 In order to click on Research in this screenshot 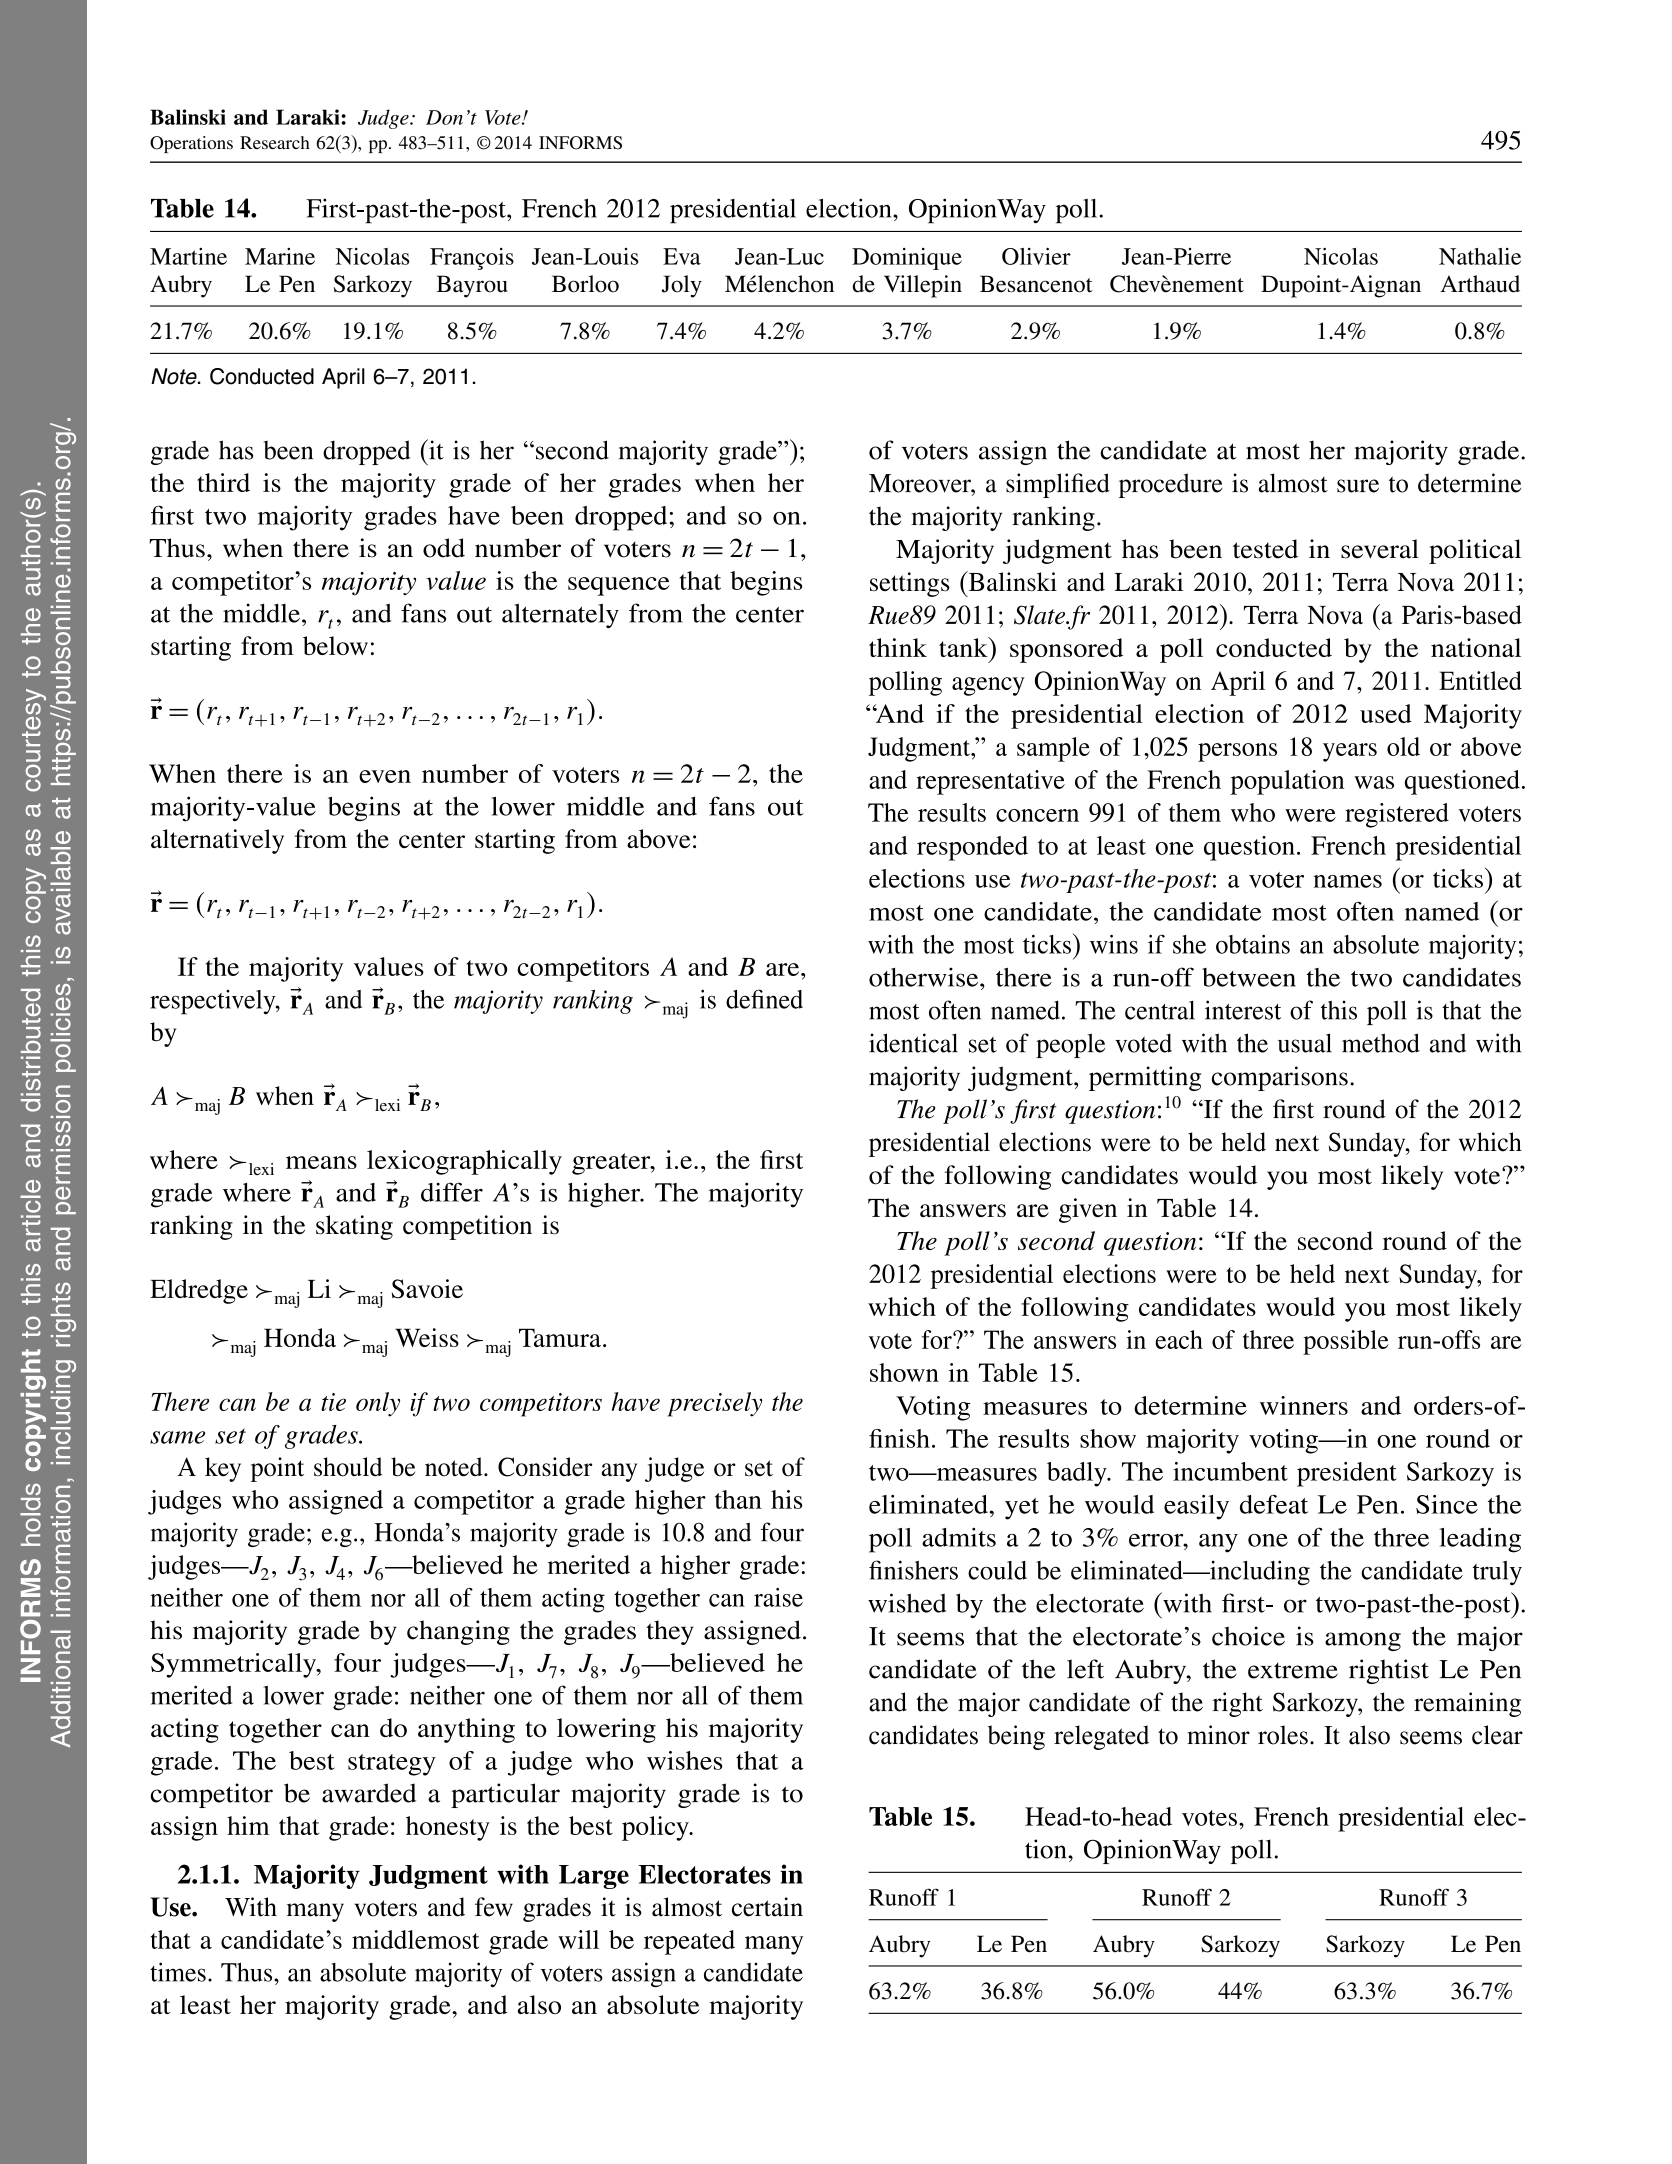, I will do `click(275, 142)`.
